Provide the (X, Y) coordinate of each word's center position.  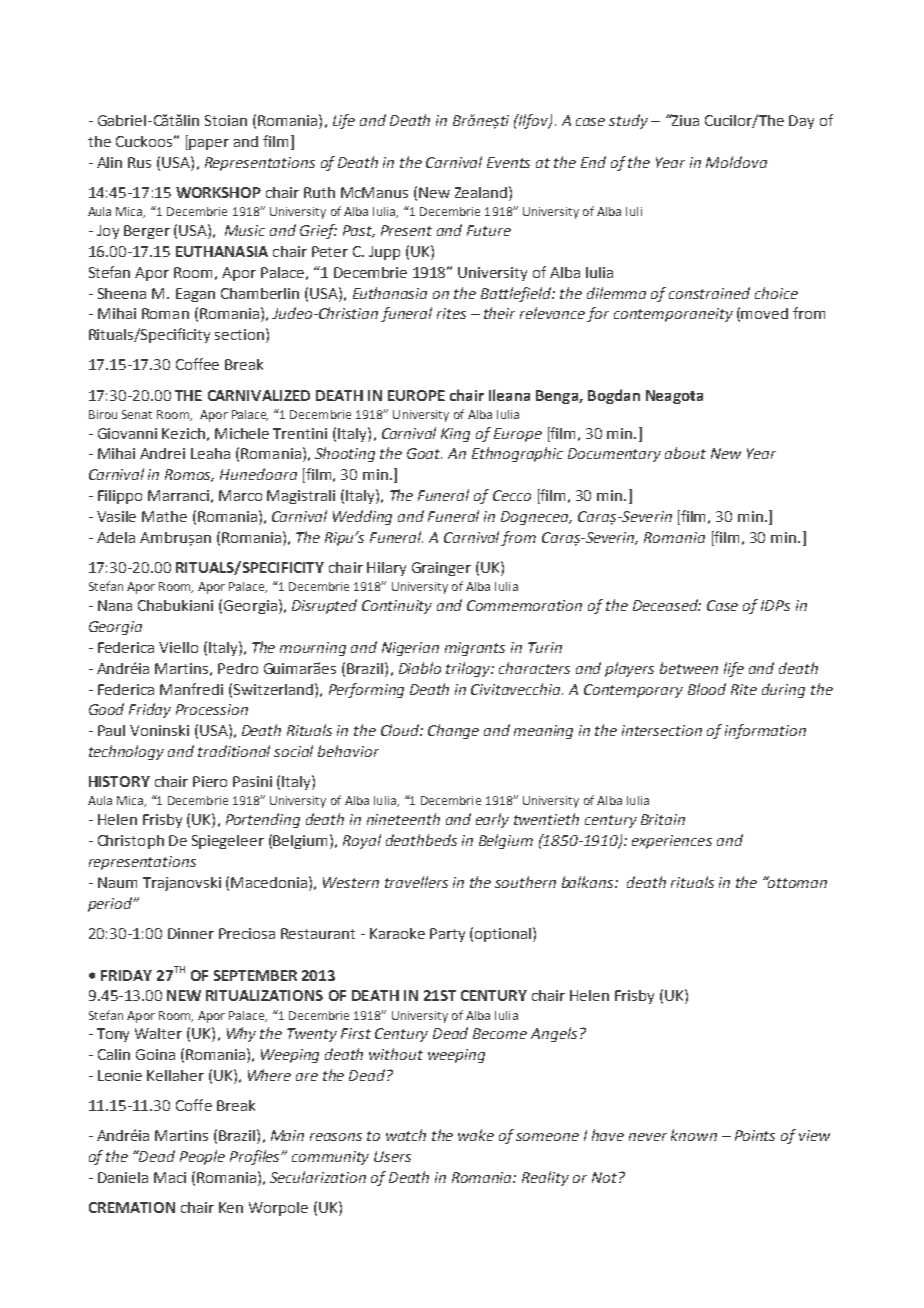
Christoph (131, 842)
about (685, 453)
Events (508, 162)
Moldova (736, 162)
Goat (424, 453)
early (492, 820)
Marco (240, 495)
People (202, 1157)
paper (209, 144)
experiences (672, 842)
